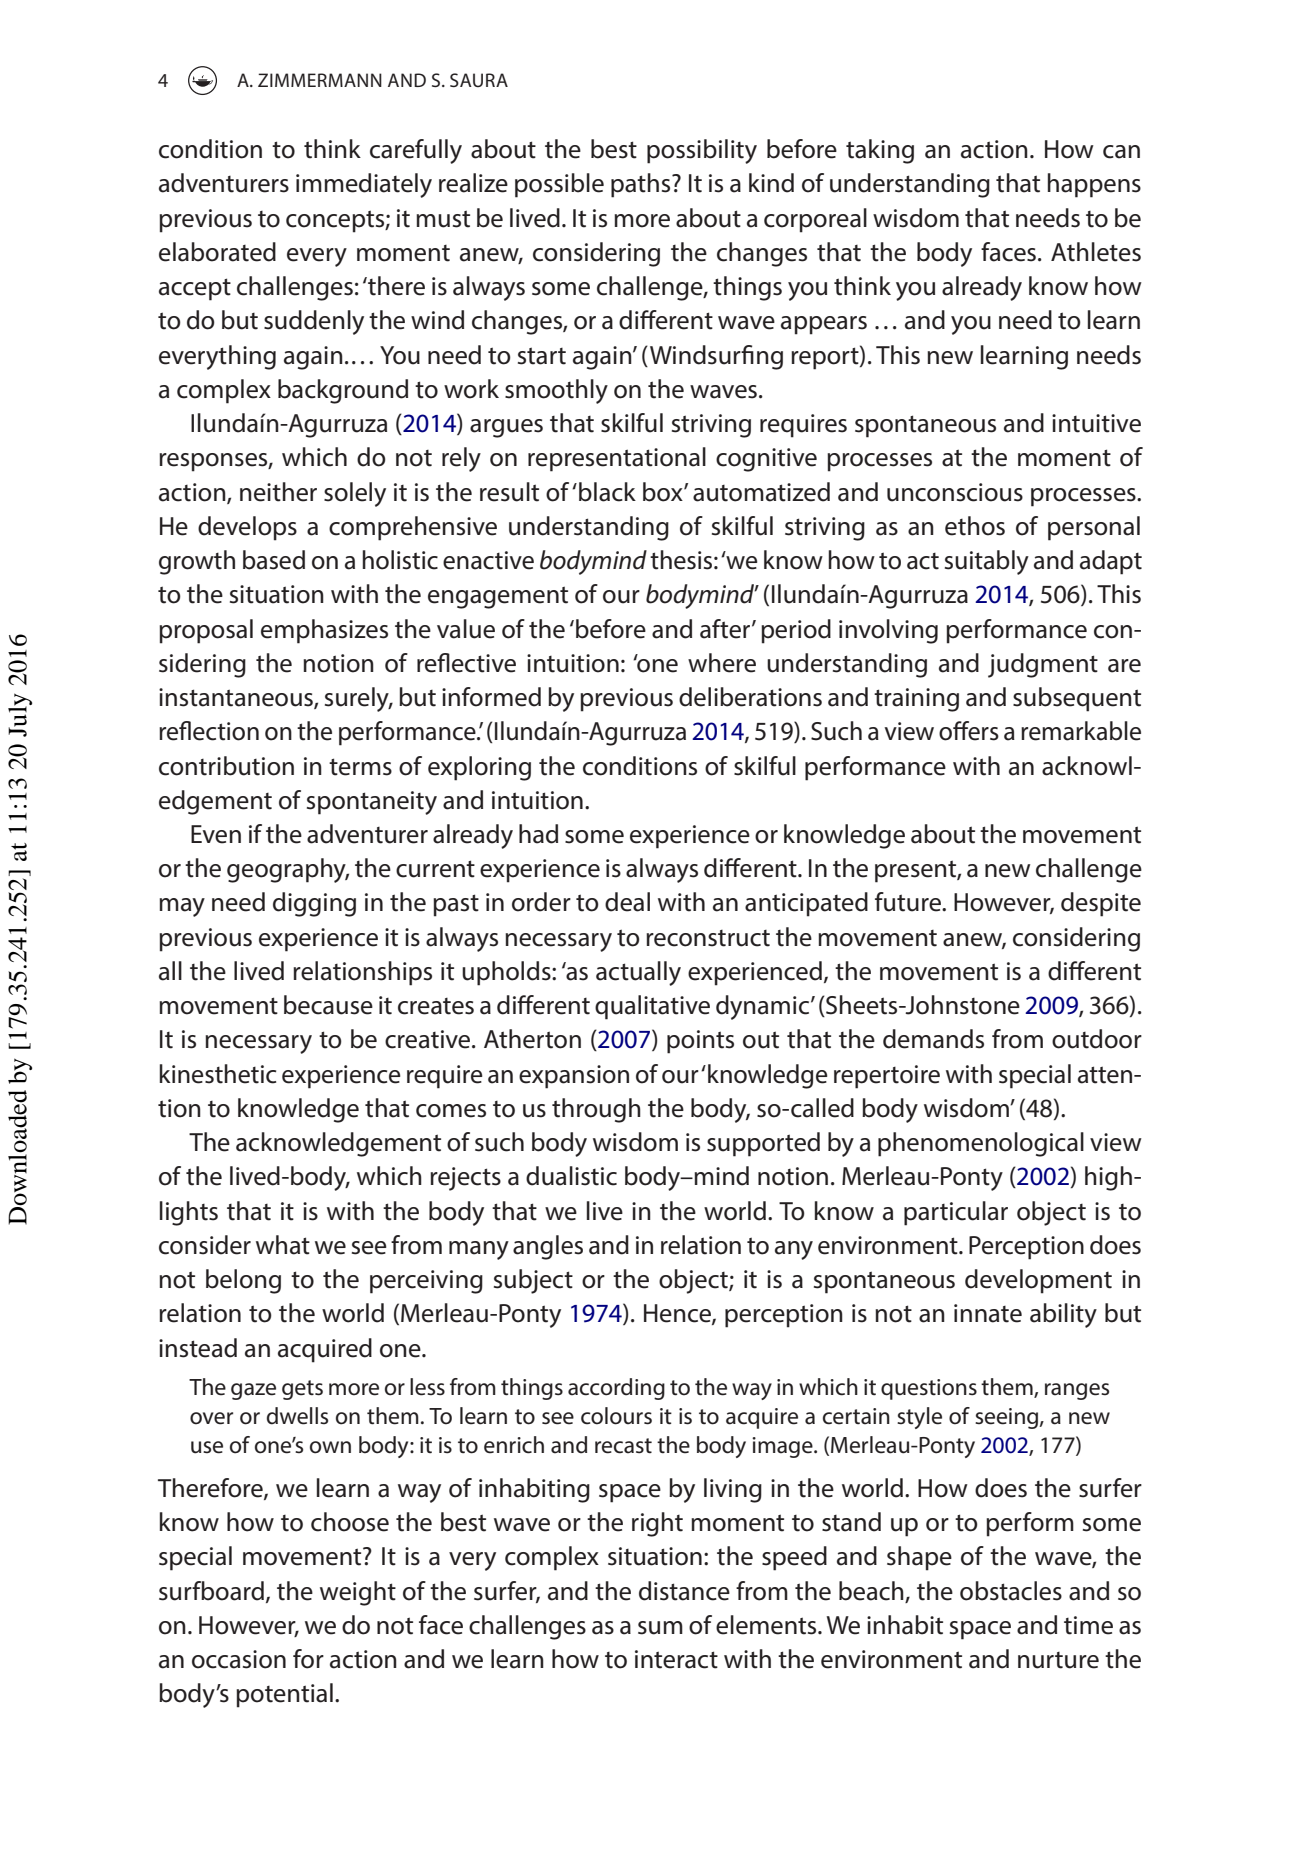  I want to click on digging, so click(314, 904).
